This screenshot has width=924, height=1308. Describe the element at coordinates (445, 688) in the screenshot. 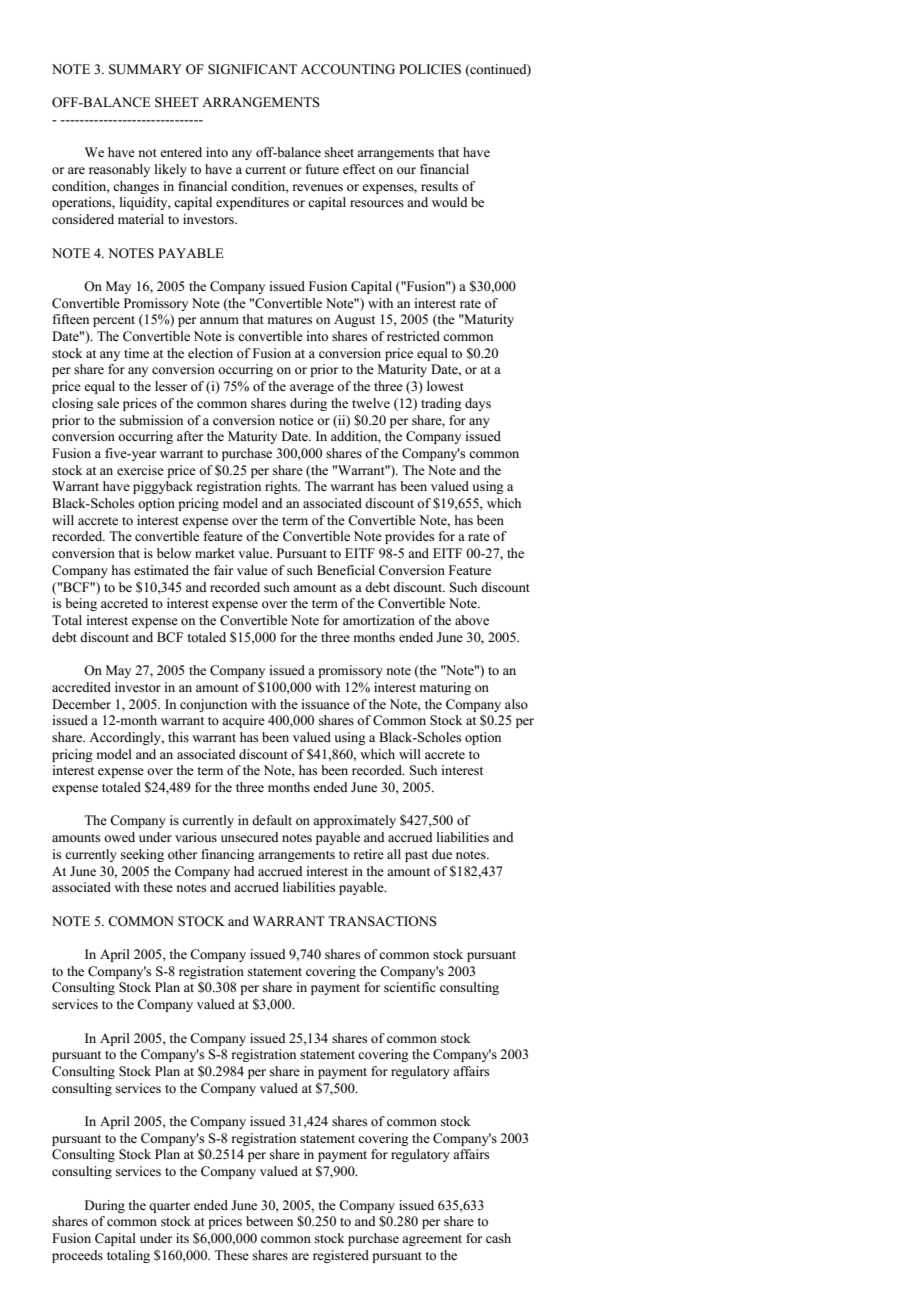

I see `maturing` at that location.
